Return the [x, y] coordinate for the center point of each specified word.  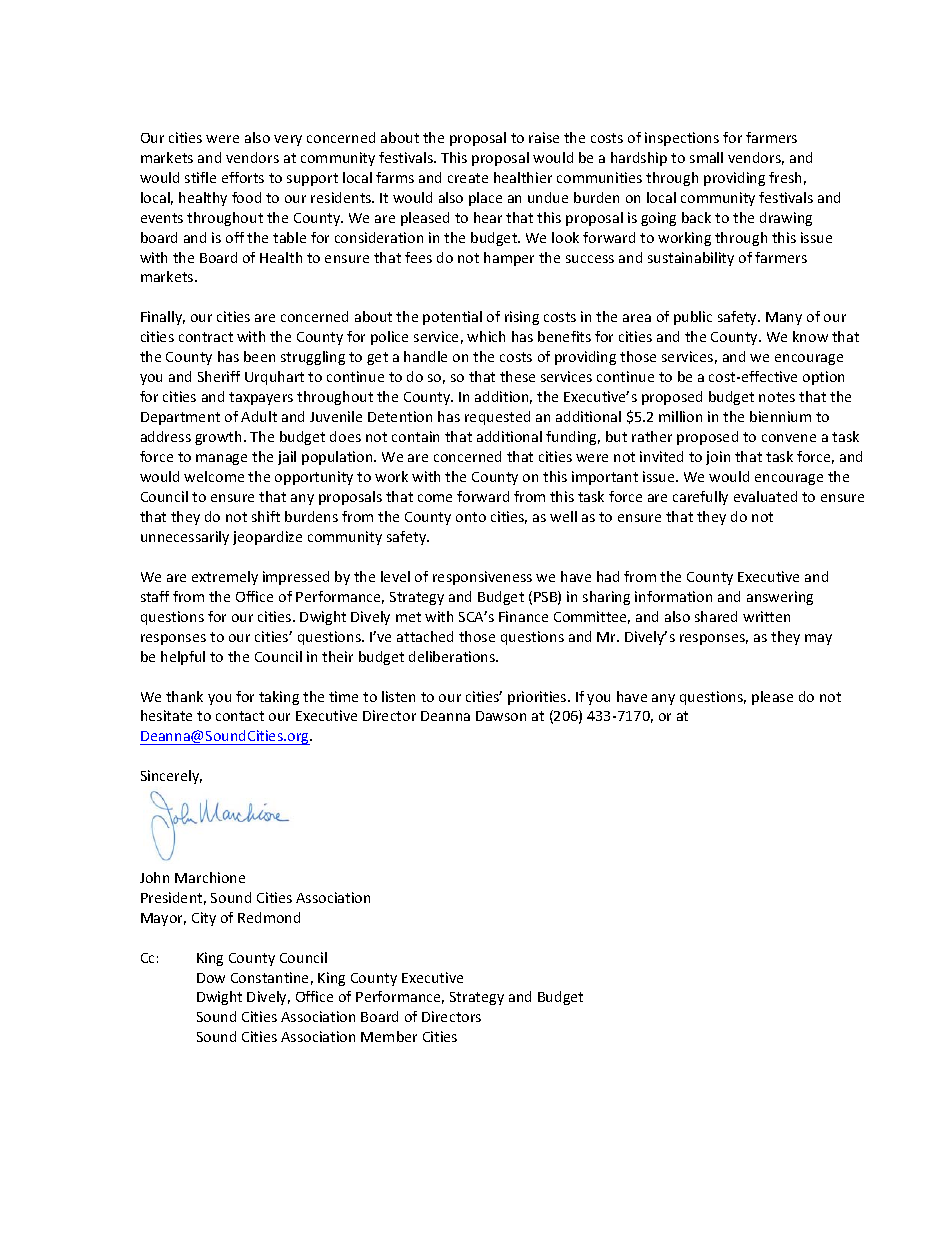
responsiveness [482, 578]
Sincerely [171, 777]
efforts [243, 177]
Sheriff [219, 376]
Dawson [501, 716]
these [517, 376]
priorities [538, 698]
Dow [211, 978]
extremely [225, 578]
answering [780, 598]
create [468, 178]
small [706, 157]
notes [777, 397]
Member [389, 1036]
